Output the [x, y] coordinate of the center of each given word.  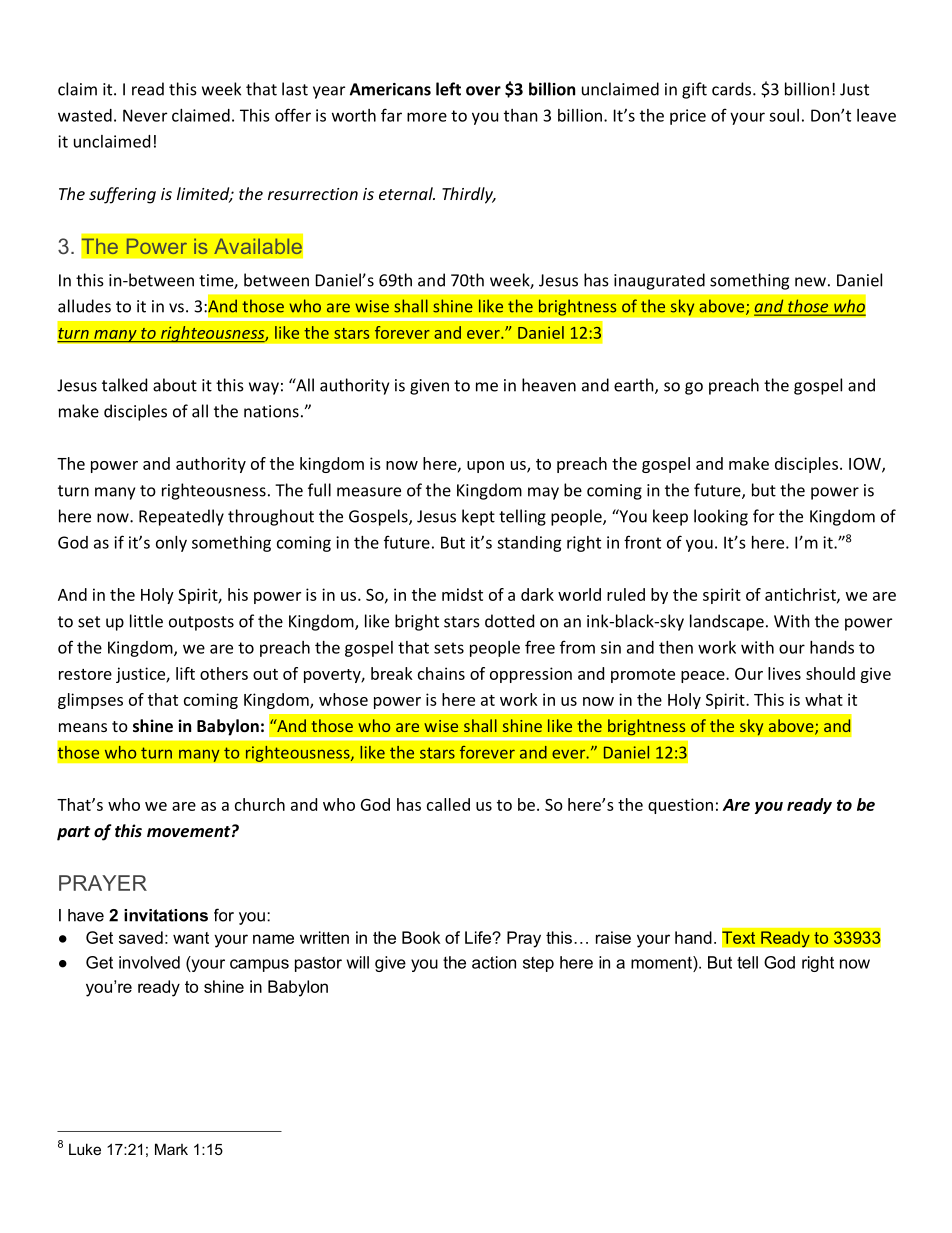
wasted [85, 115]
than [521, 115]
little [146, 621]
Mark [171, 1149]
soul [784, 115]
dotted [509, 621]
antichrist [801, 595]
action [494, 962]
